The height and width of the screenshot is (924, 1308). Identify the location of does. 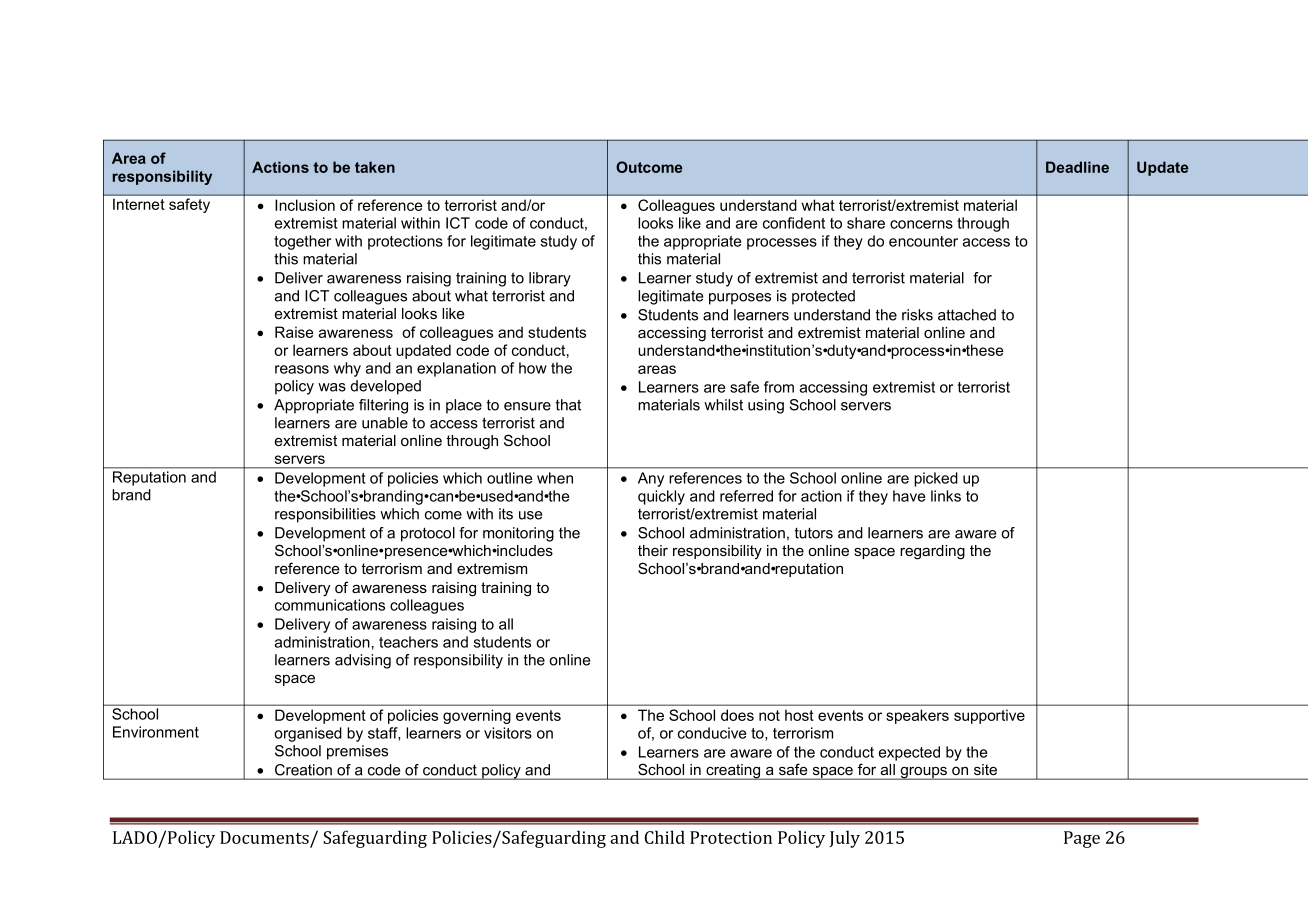
(737, 715).
